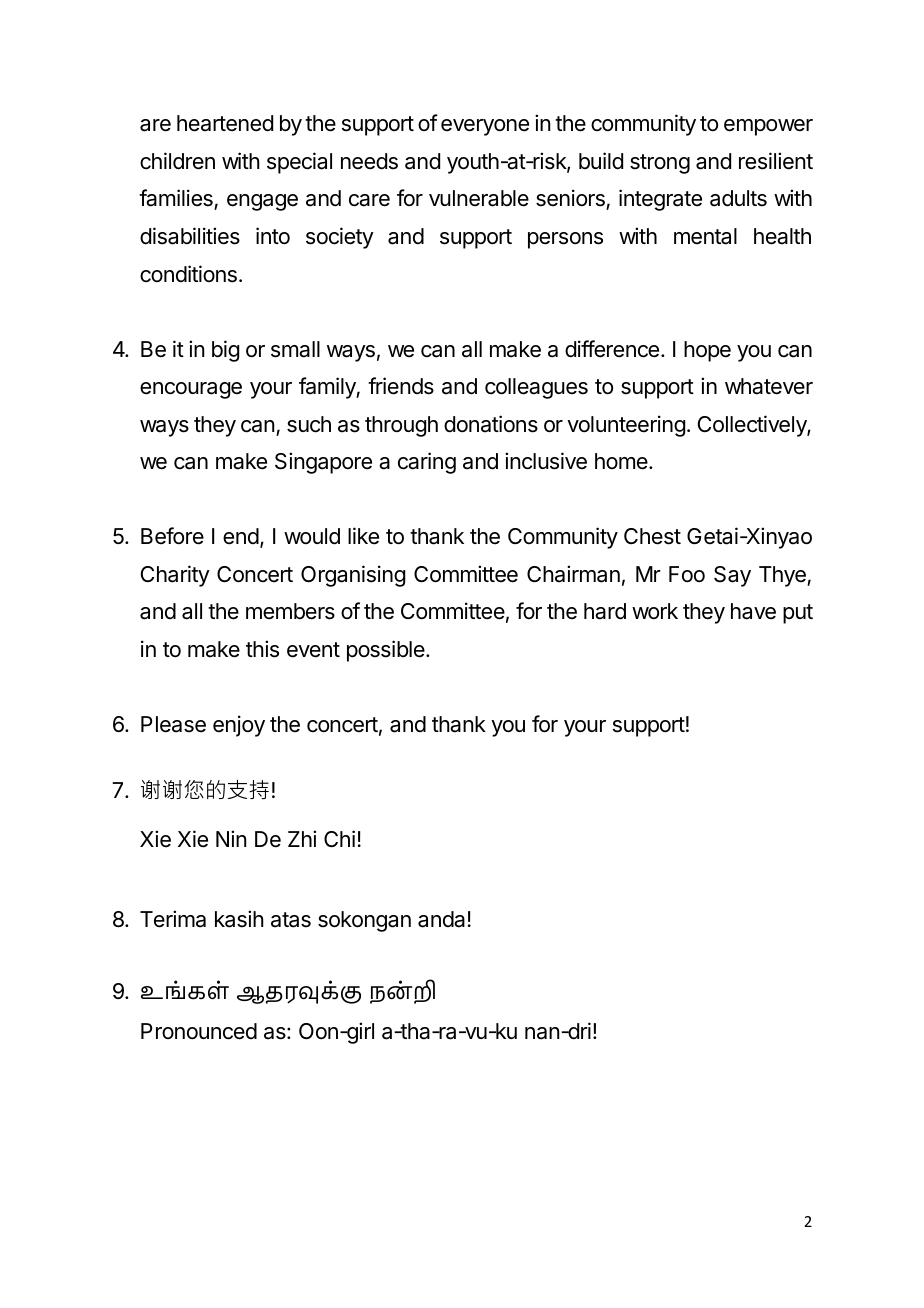 This image has width=924, height=1308. What do you see at coordinates (536, 388) in the image?
I see `colleagues` at bounding box center [536, 388].
